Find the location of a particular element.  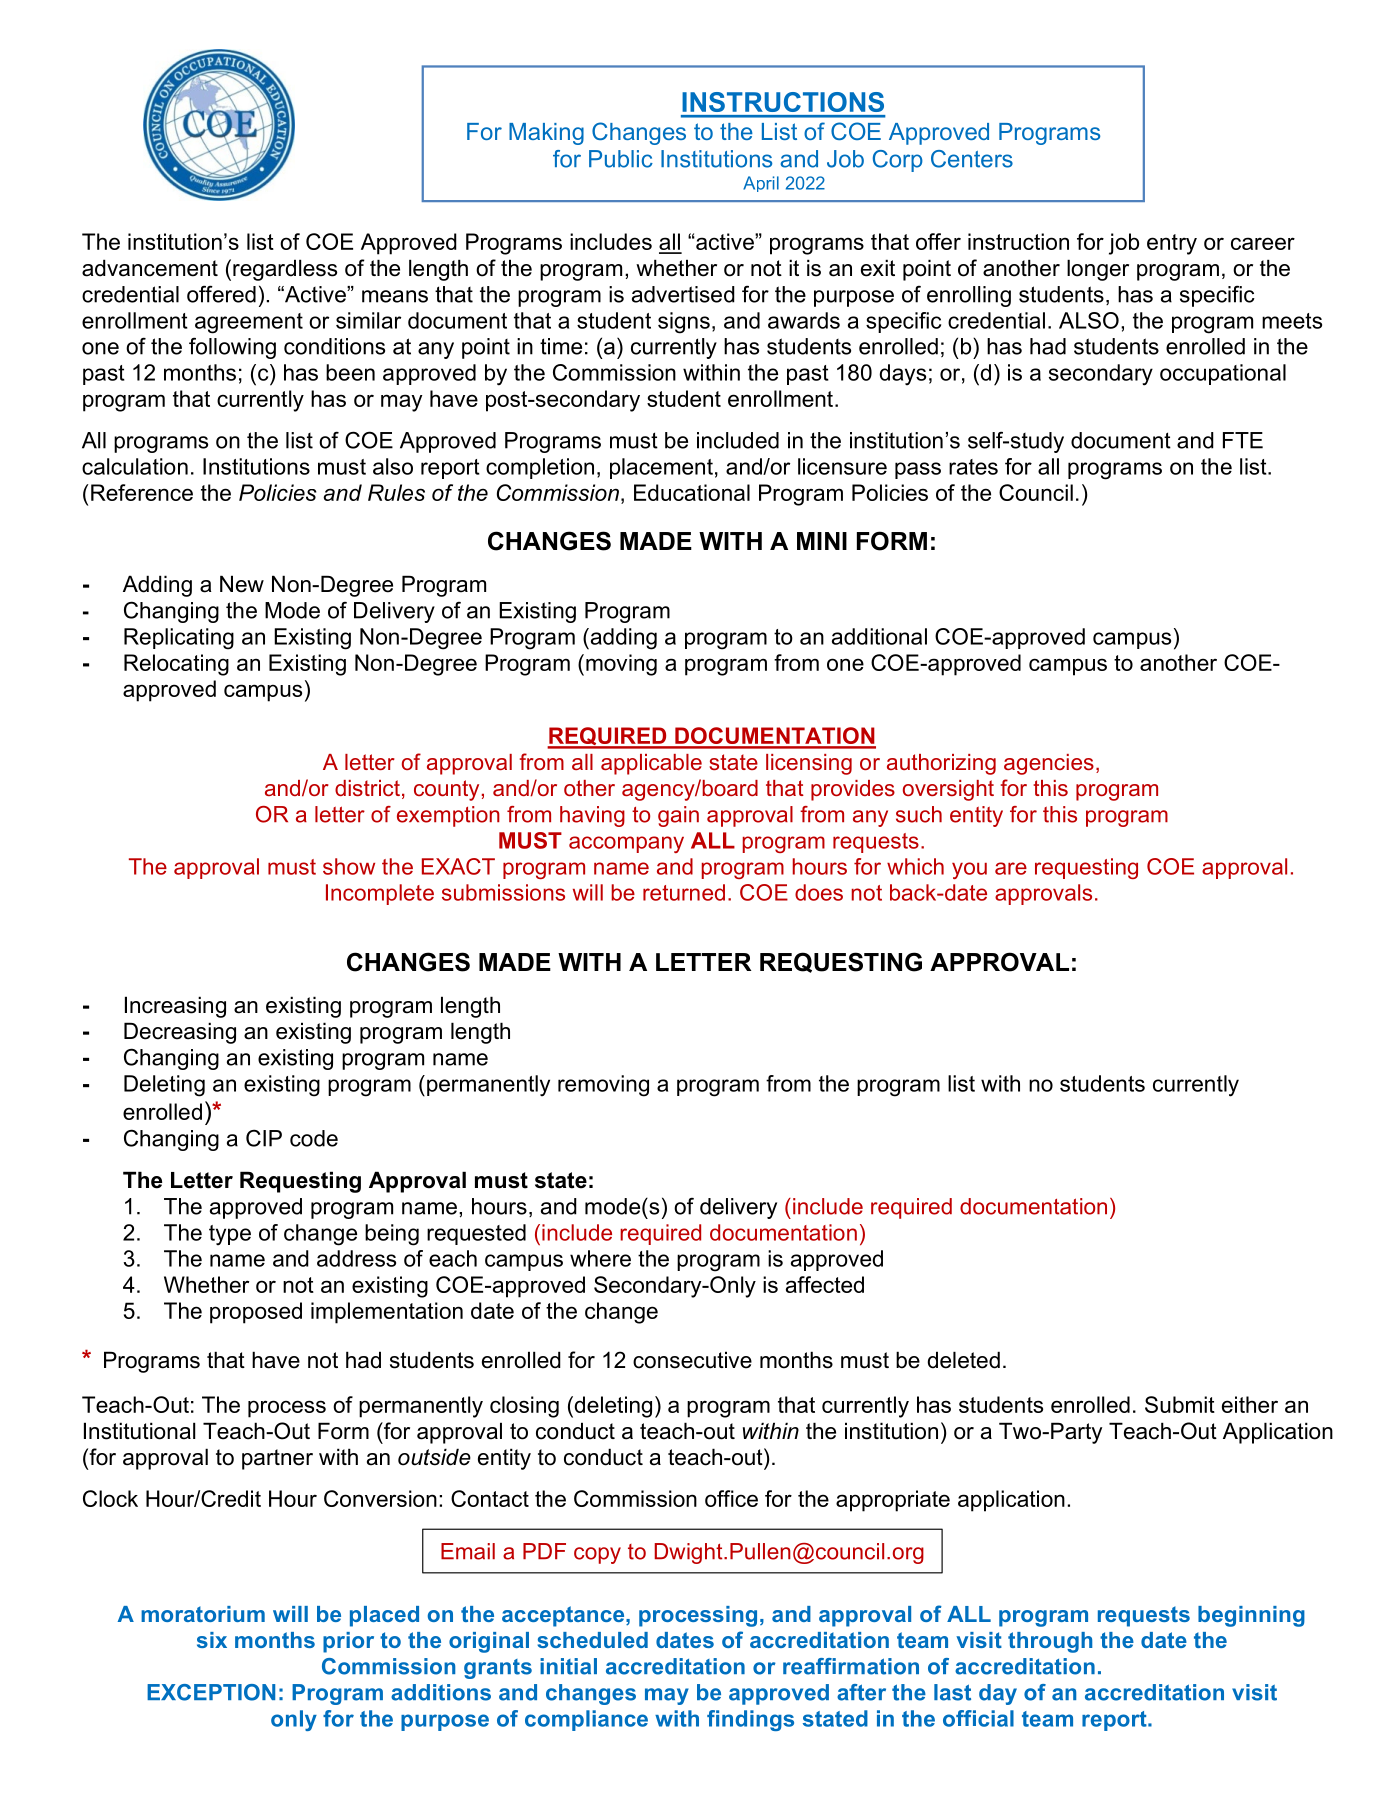

regardless is located at coordinates (285, 270).
